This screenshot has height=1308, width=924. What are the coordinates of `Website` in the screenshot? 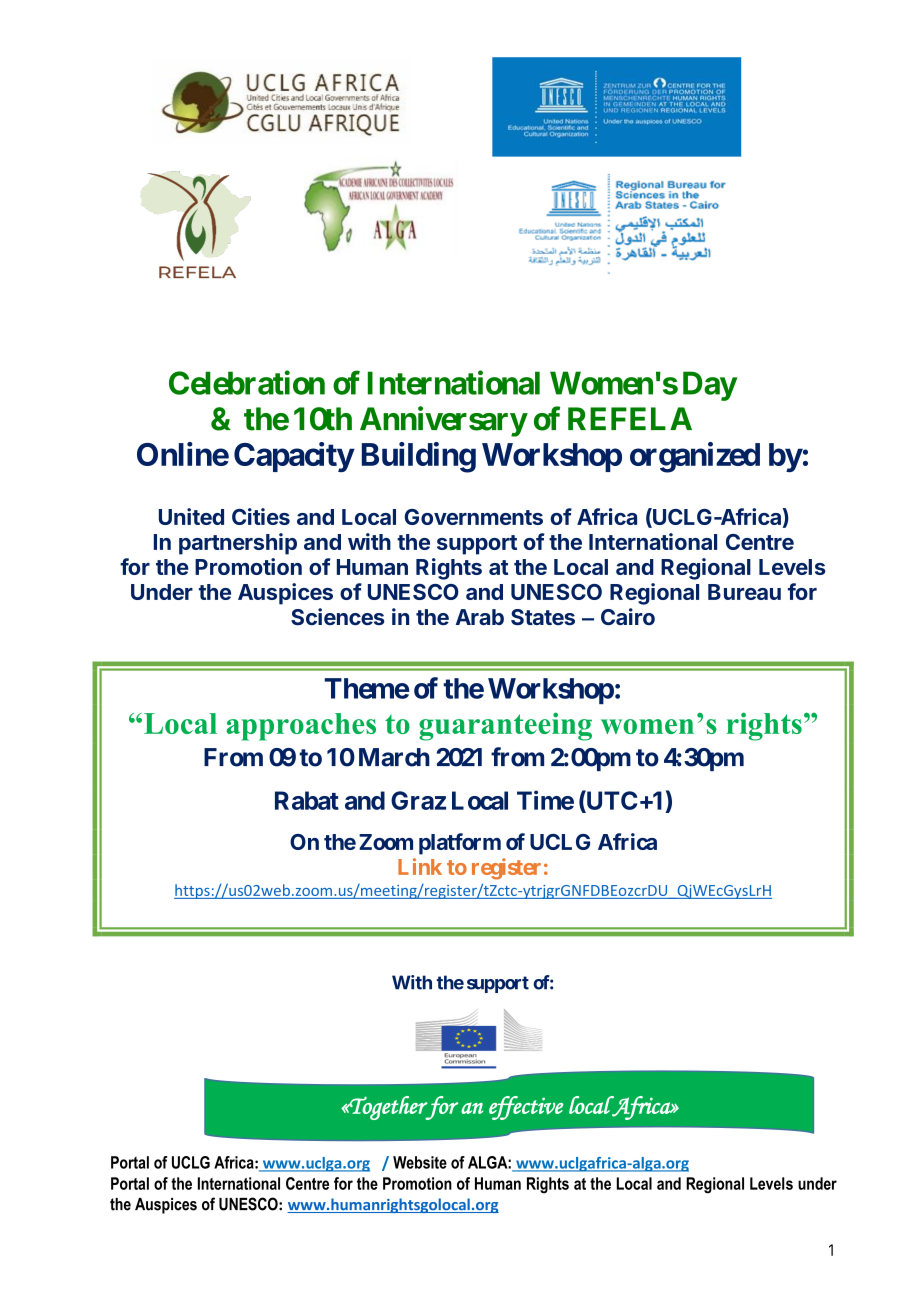 It's located at (420, 1162).
